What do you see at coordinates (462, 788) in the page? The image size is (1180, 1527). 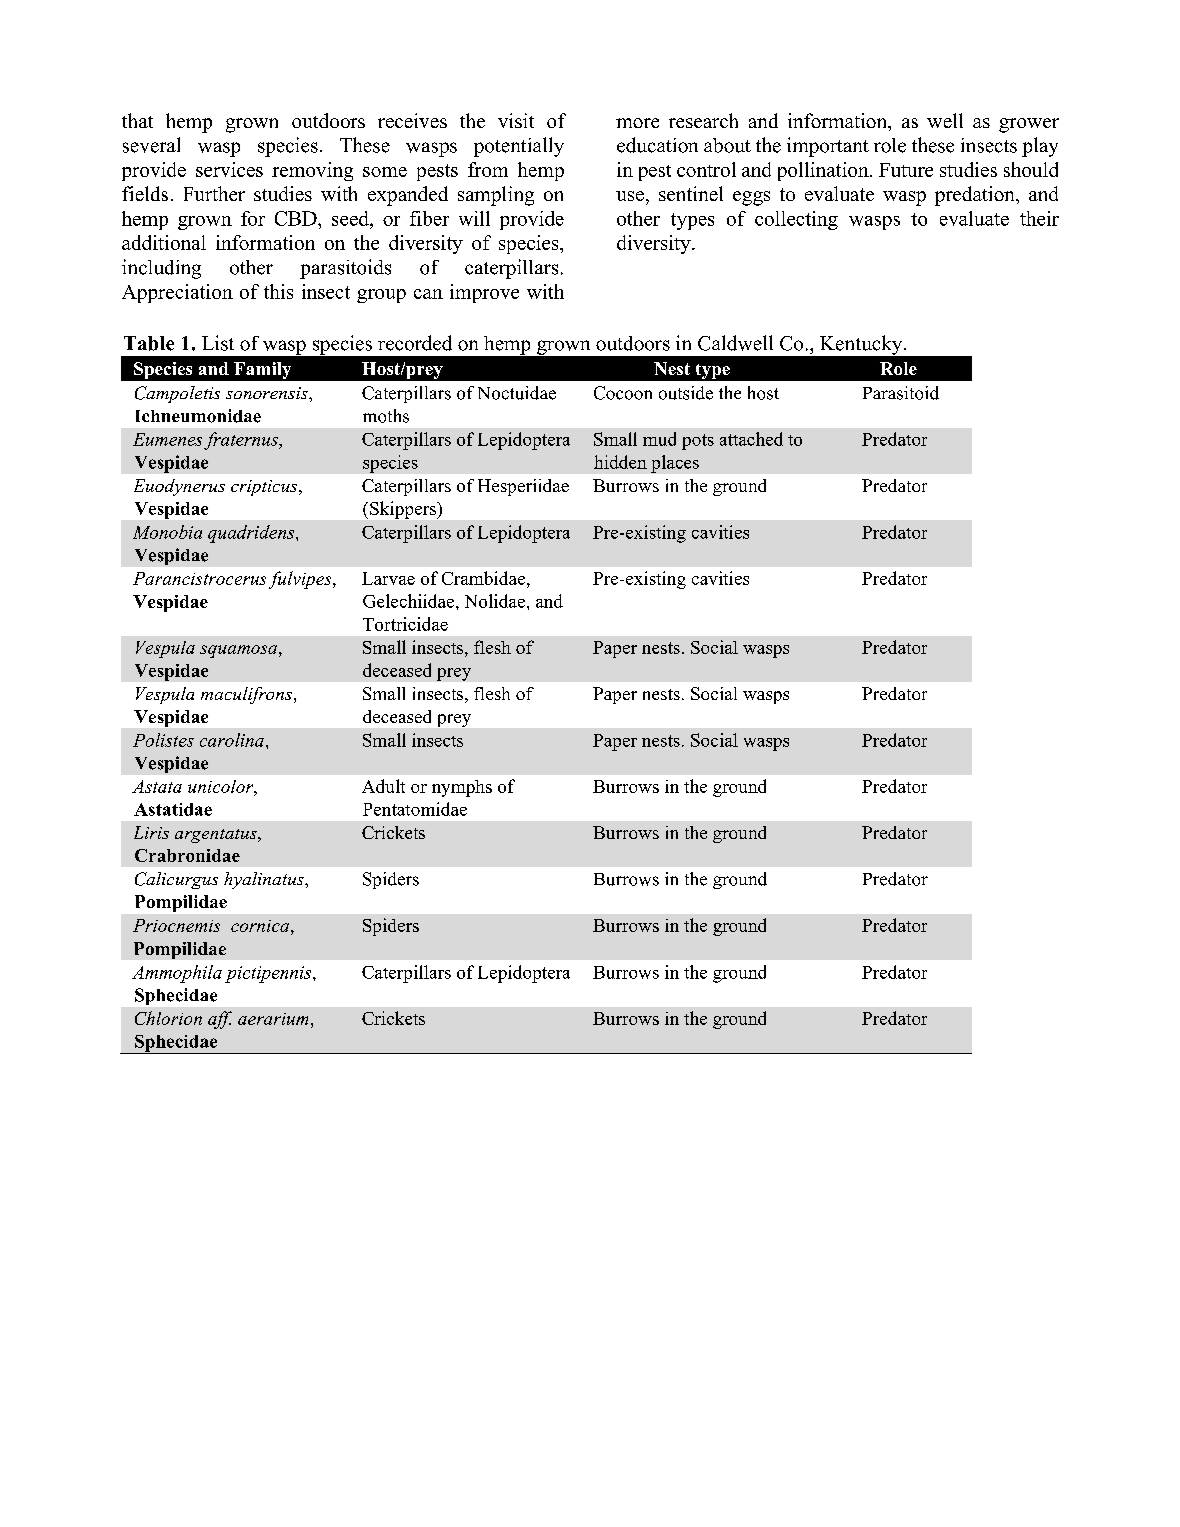 I see `nymphs` at bounding box center [462, 788].
